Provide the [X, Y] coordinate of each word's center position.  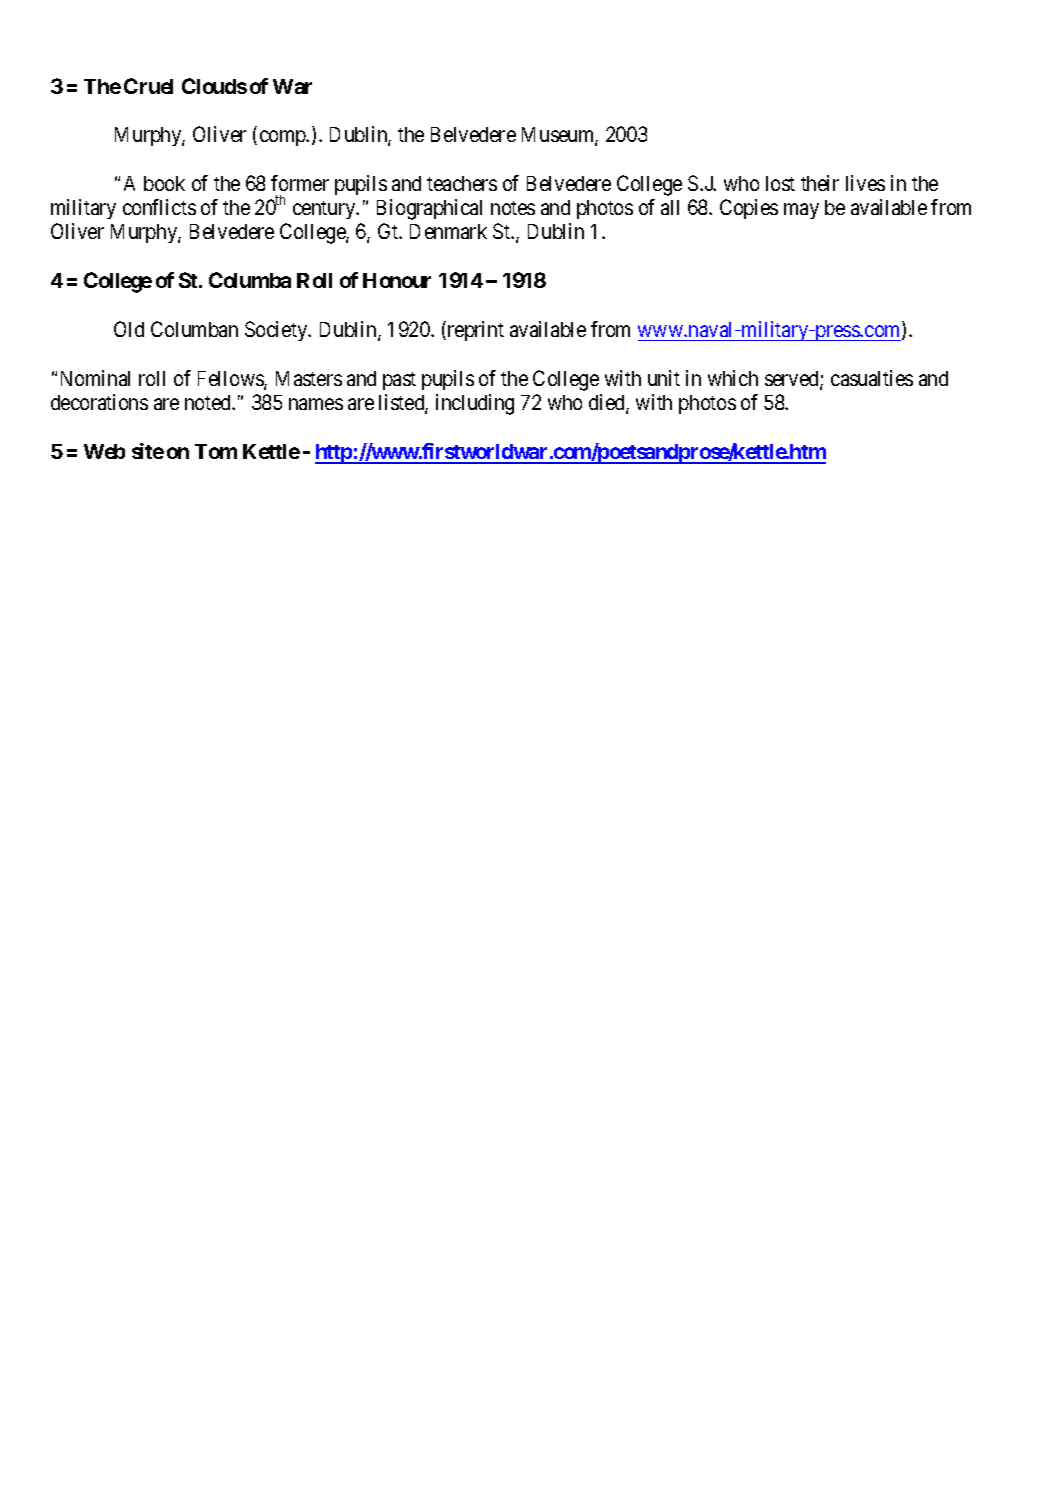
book [164, 183]
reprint [474, 331]
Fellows [231, 380]
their [820, 183]
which [733, 378]
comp [284, 138]
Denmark [448, 231]
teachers [462, 183]
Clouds [214, 86]
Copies [749, 209]
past [399, 381]
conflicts [159, 207]
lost [780, 183]
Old [129, 329]
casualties [872, 378]
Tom [216, 451]
